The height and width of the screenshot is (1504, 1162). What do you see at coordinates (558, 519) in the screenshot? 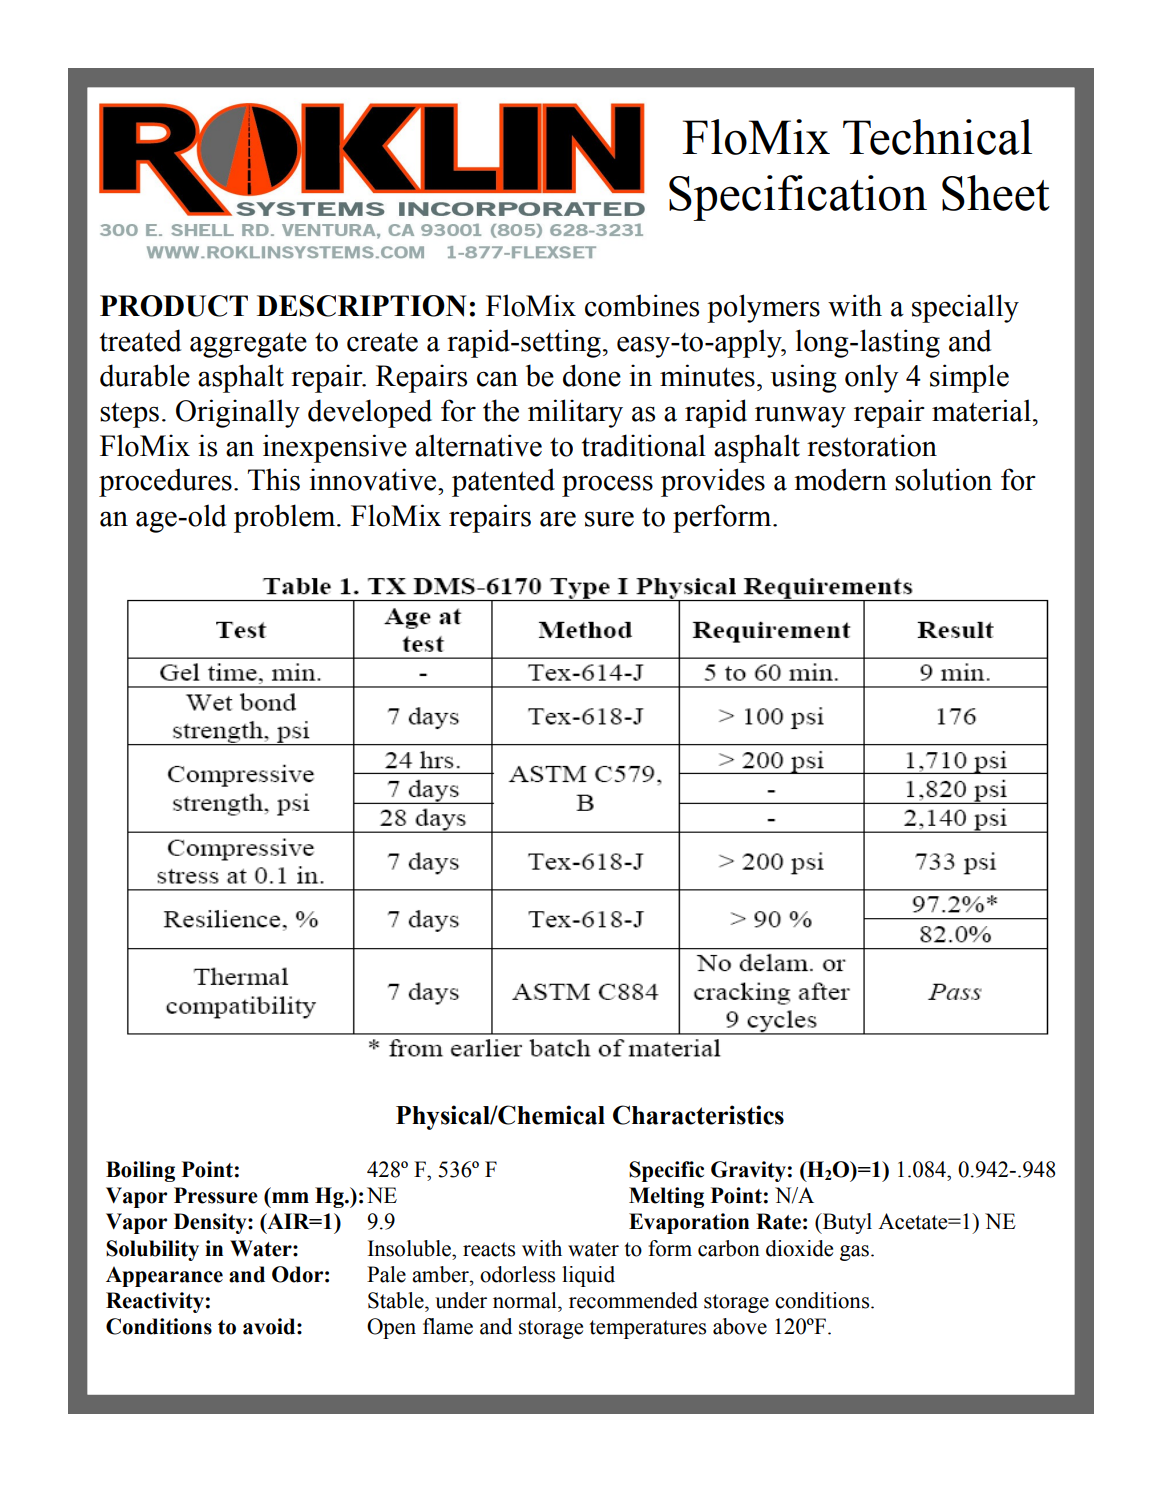
I see `are` at bounding box center [558, 519].
